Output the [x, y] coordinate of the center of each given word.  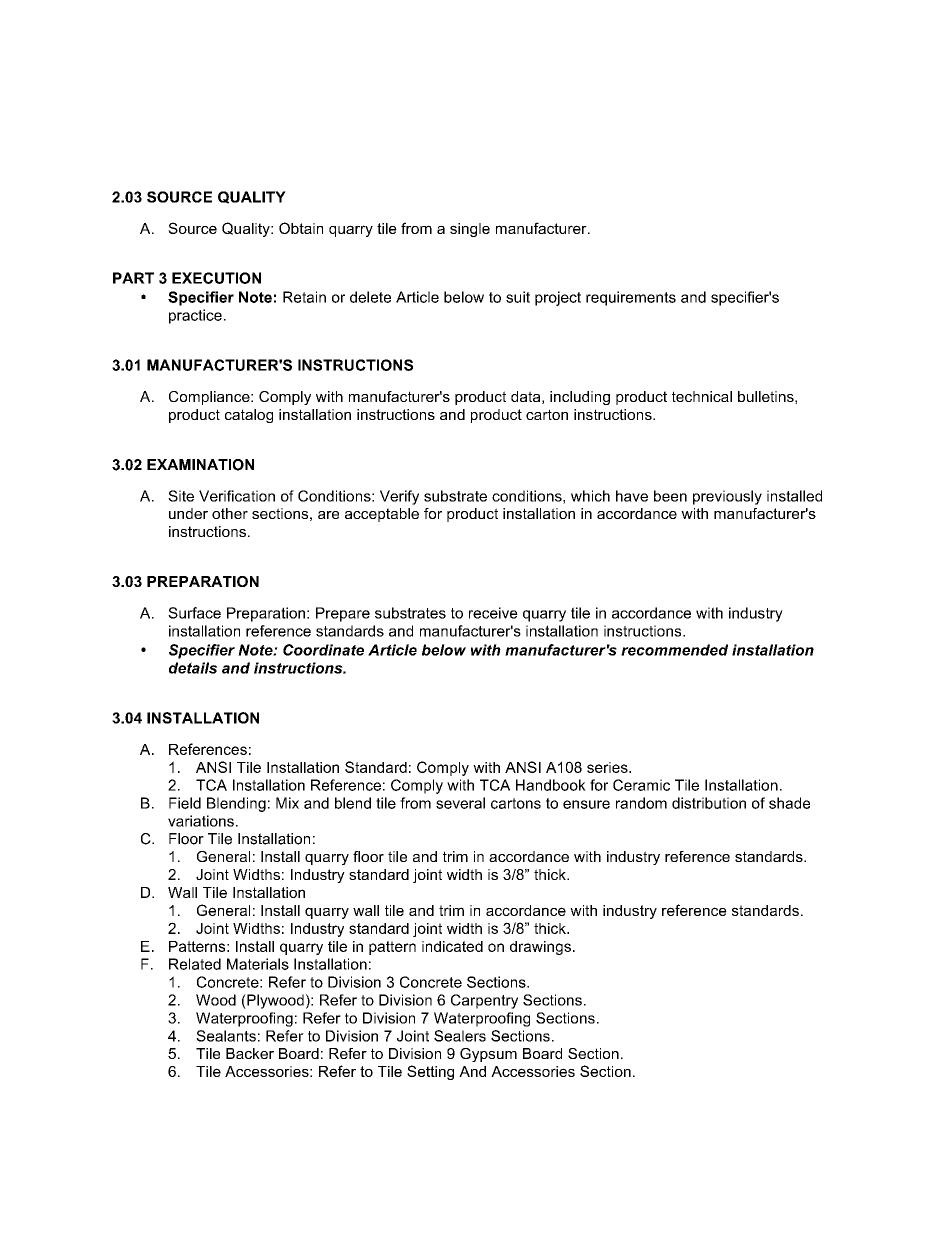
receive [493, 613]
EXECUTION [216, 278]
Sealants [226, 1036]
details [193, 668]
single [470, 230]
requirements [631, 298]
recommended [674, 650]
